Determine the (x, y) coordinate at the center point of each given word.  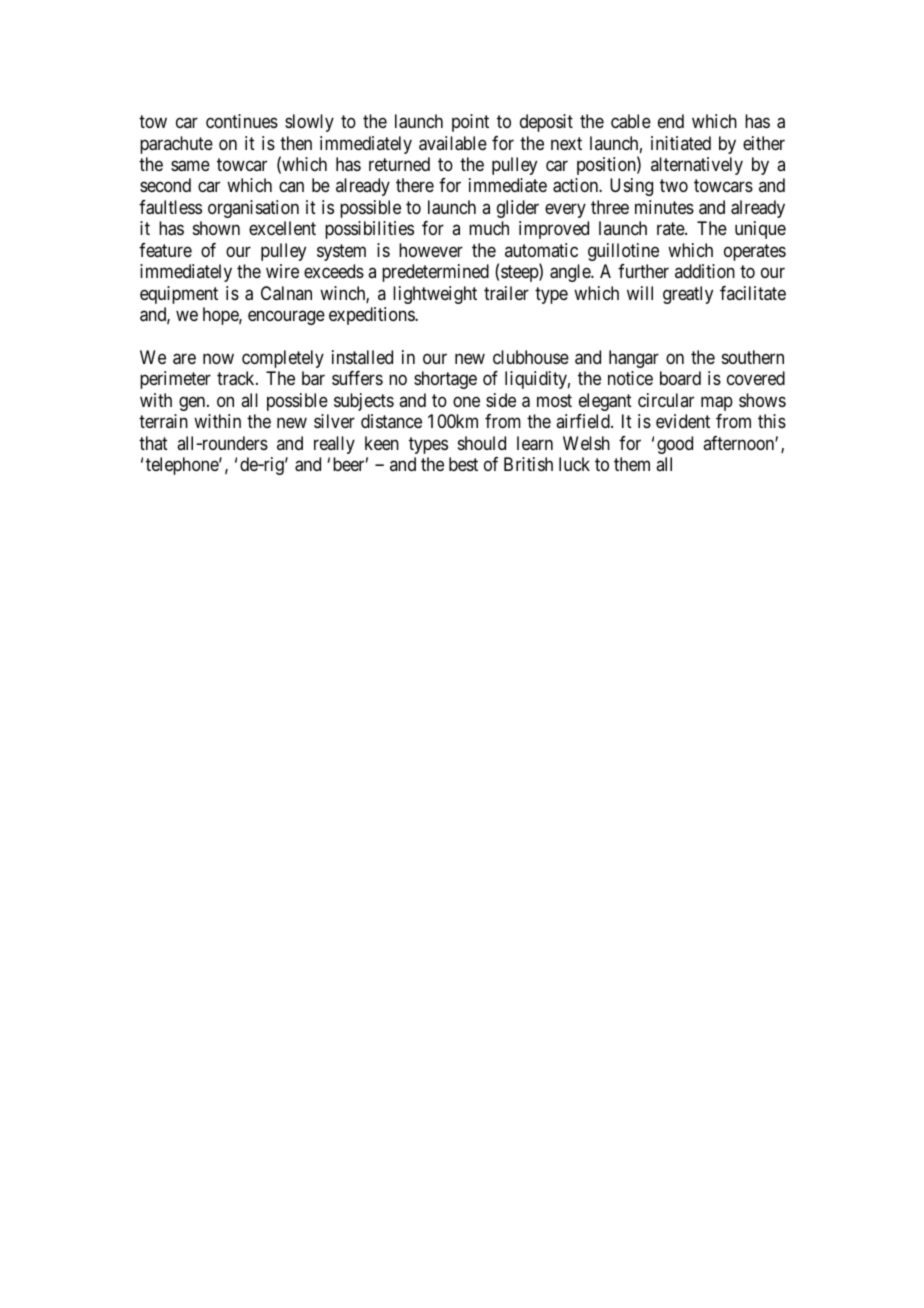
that (153, 443)
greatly (688, 295)
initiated (681, 143)
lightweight (435, 295)
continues (242, 121)
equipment (179, 295)
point (470, 123)
